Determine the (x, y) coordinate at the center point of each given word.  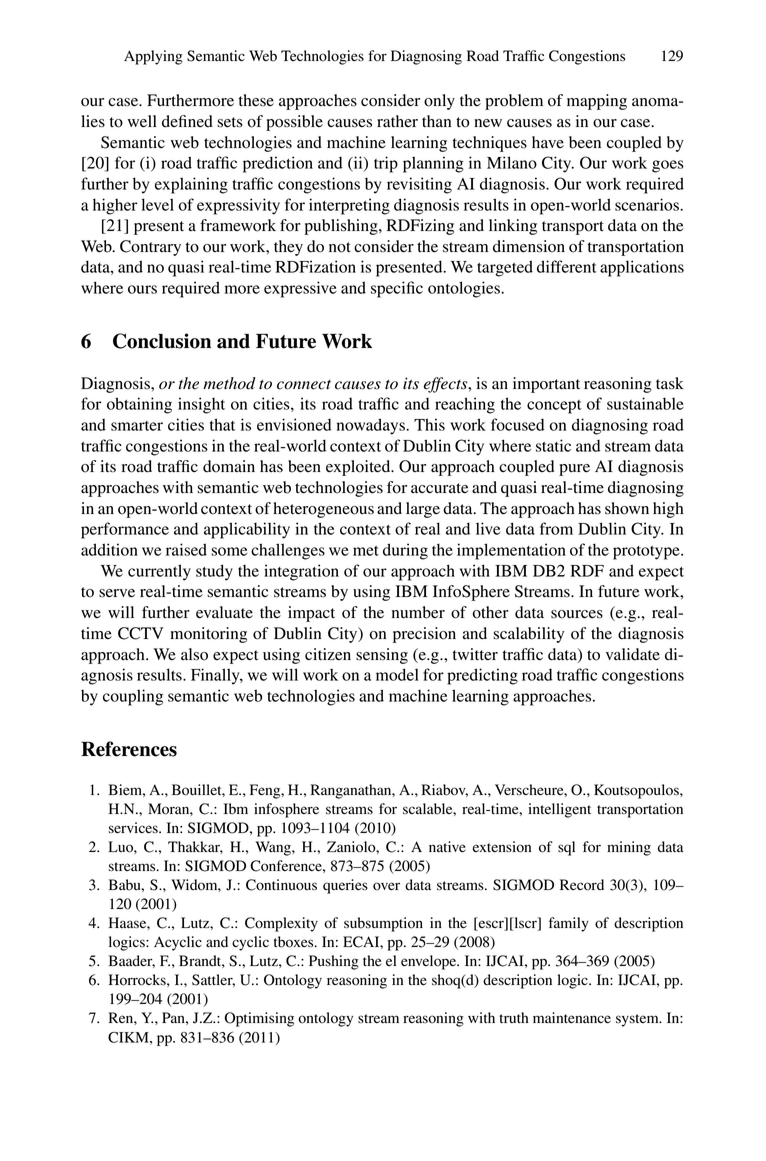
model (397, 674)
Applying (153, 57)
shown (627, 508)
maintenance (572, 1018)
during (405, 551)
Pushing (334, 962)
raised (186, 549)
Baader (132, 961)
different (567, 266)
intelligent (559, 810)
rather (397, 121)
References (129, 749)
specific (397, 289)
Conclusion (162, 341)
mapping (597, 102)
